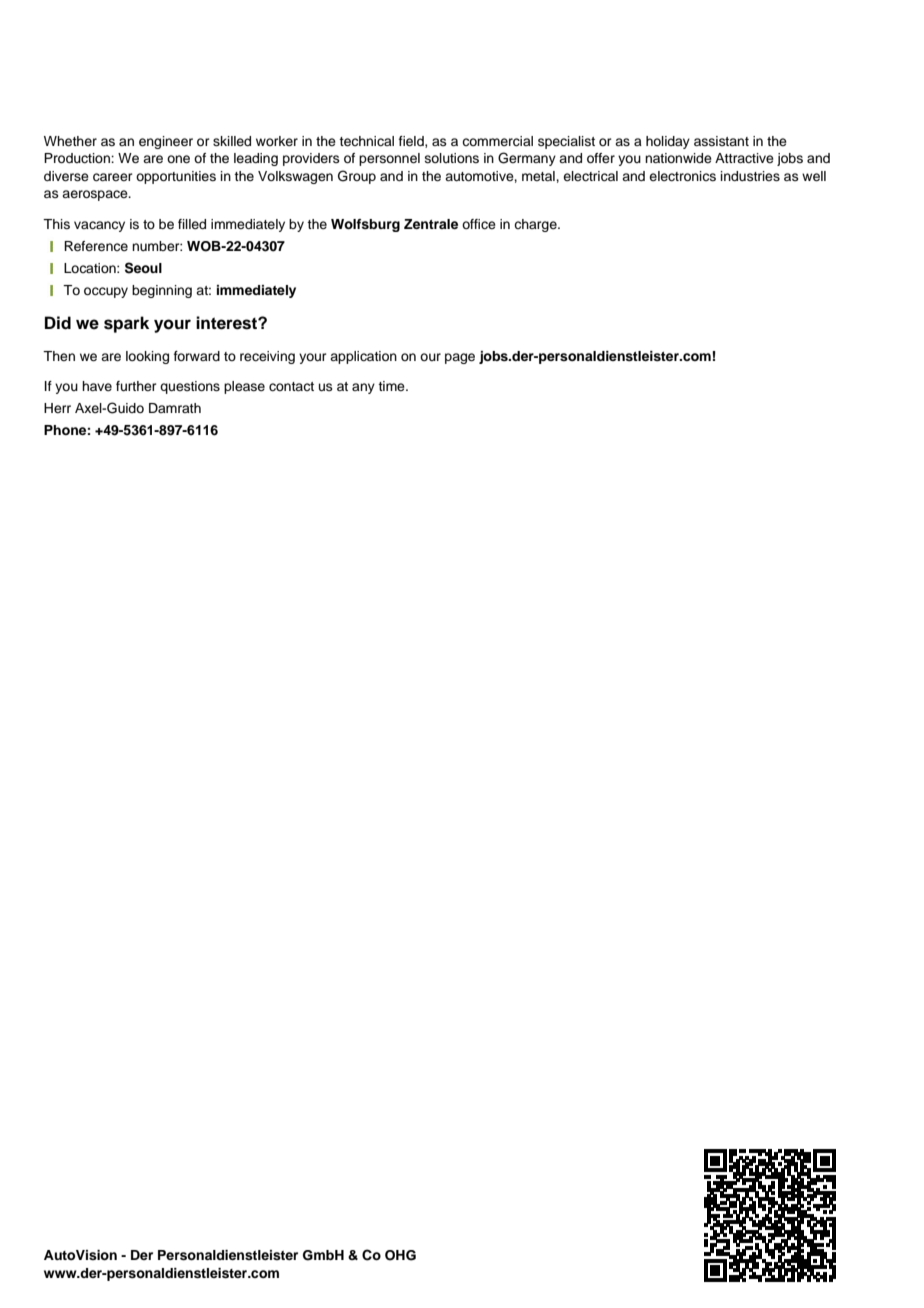  I want to click on questions, so click(190, 387).
